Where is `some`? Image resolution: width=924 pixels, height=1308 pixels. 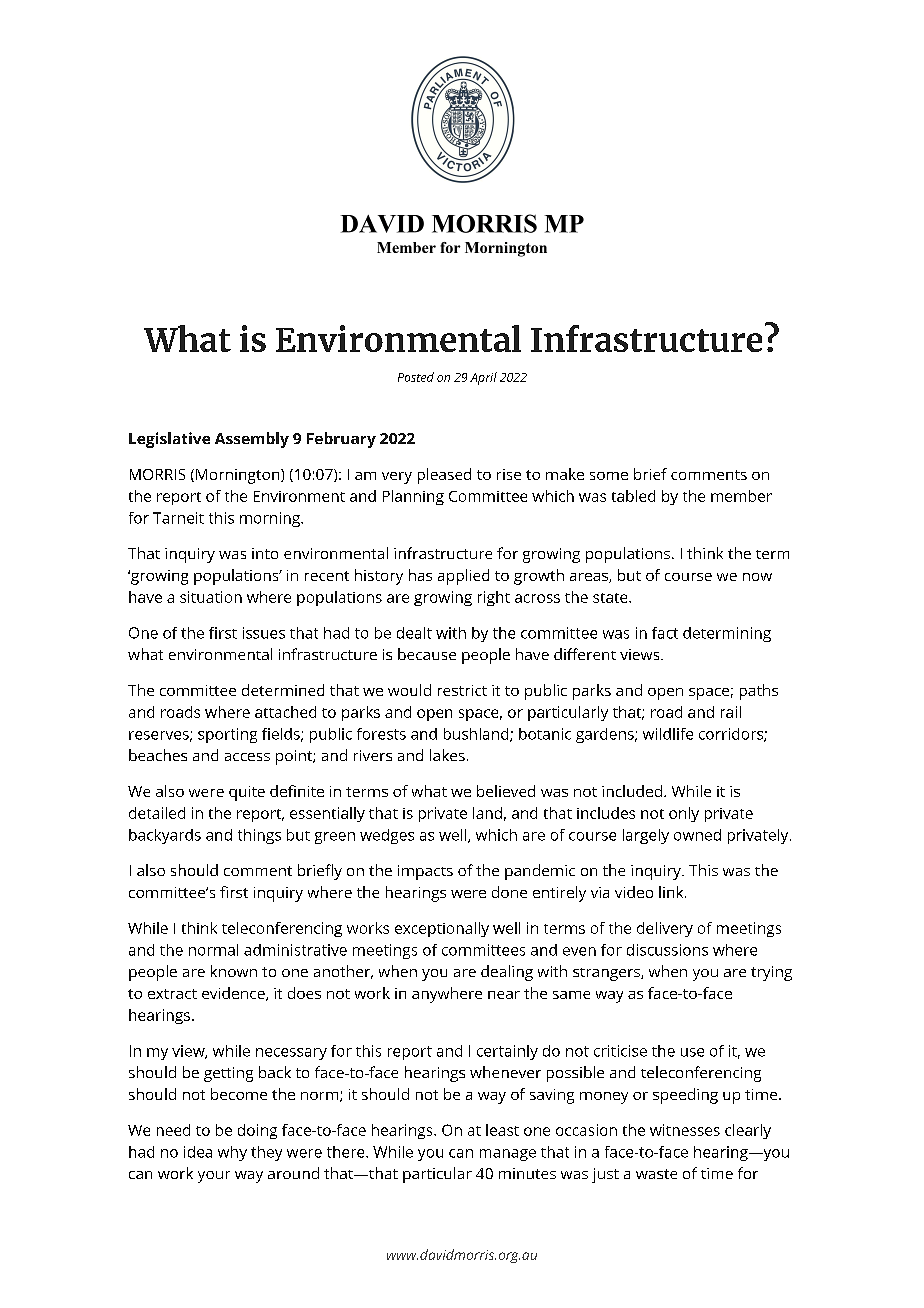 some is located at coordinates (609, 476).
